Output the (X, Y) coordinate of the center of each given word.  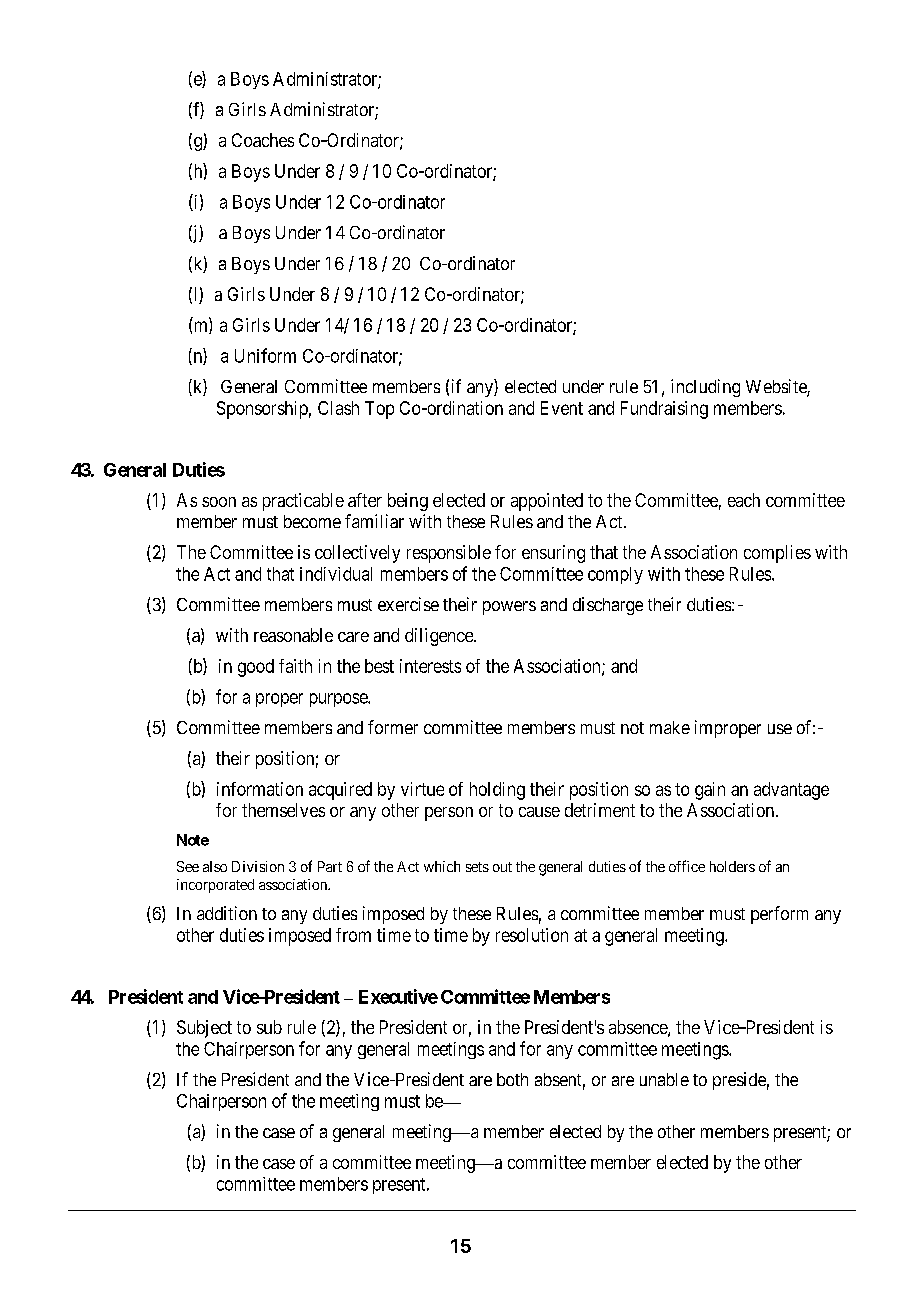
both (512, 1079)
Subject (204, 1029)
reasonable (293, 635)
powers (509, 608)
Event (562, 408)
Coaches (263, 140)
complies (777, 554)
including (705, 388)
